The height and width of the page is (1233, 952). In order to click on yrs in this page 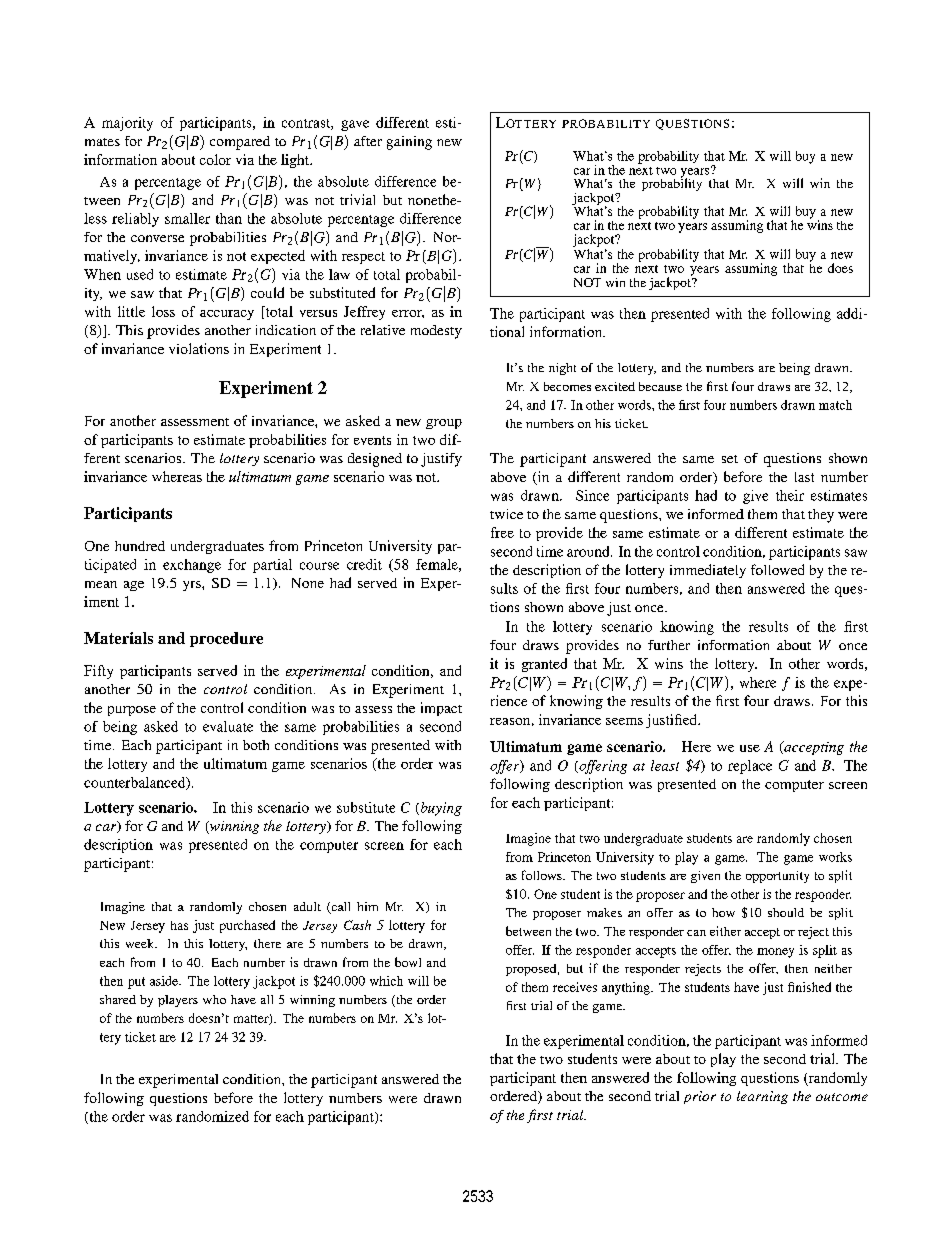, I will do `click(193, 586)`.
